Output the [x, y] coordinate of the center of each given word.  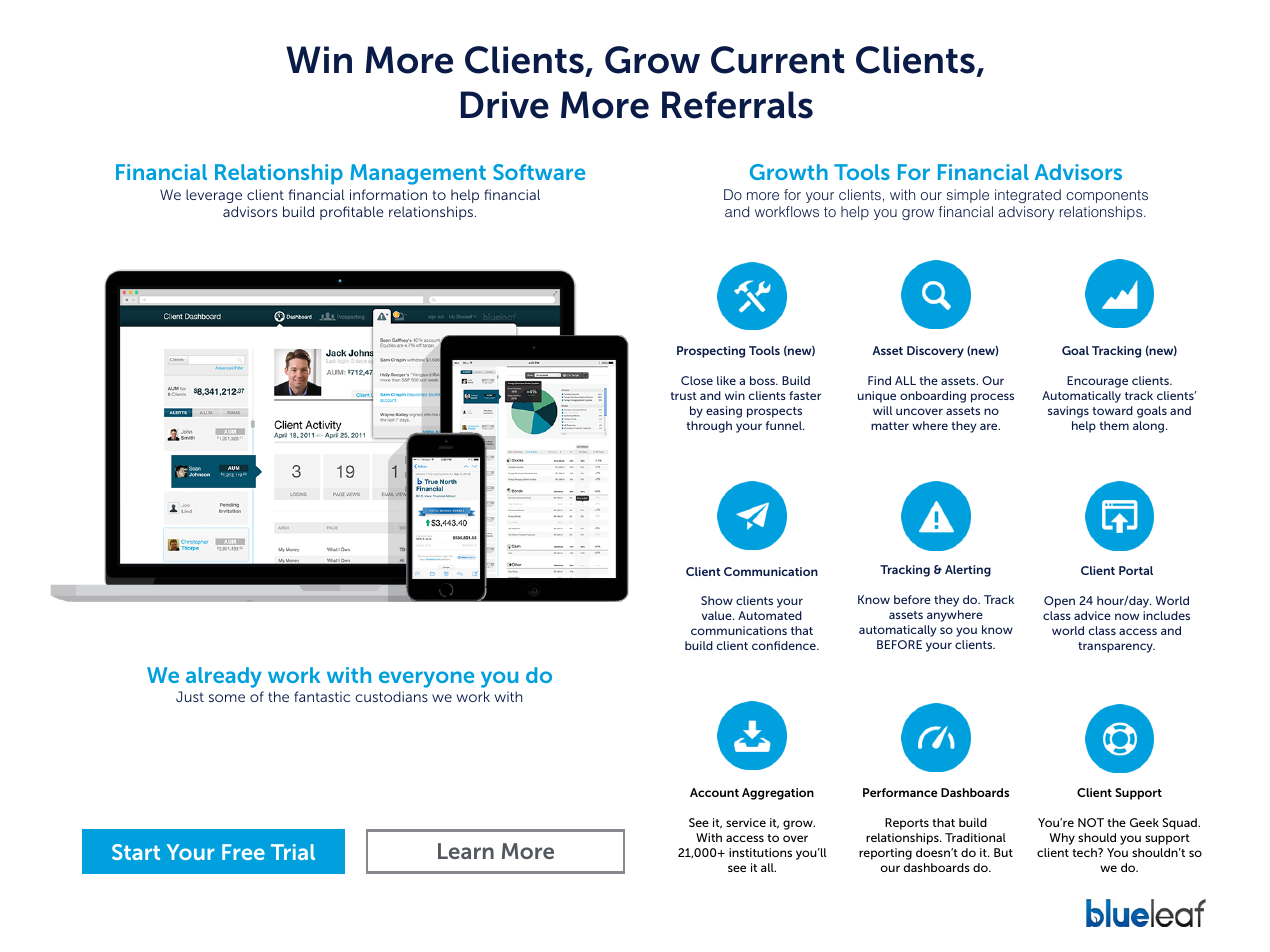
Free [243, 852]
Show [717, 600]
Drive [505, 105]
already [224, 677]
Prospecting [711, 352]
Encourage [1097, 382]
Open [1059, 602]
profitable [351, 213]
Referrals [737, 105]
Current [778, 60]
